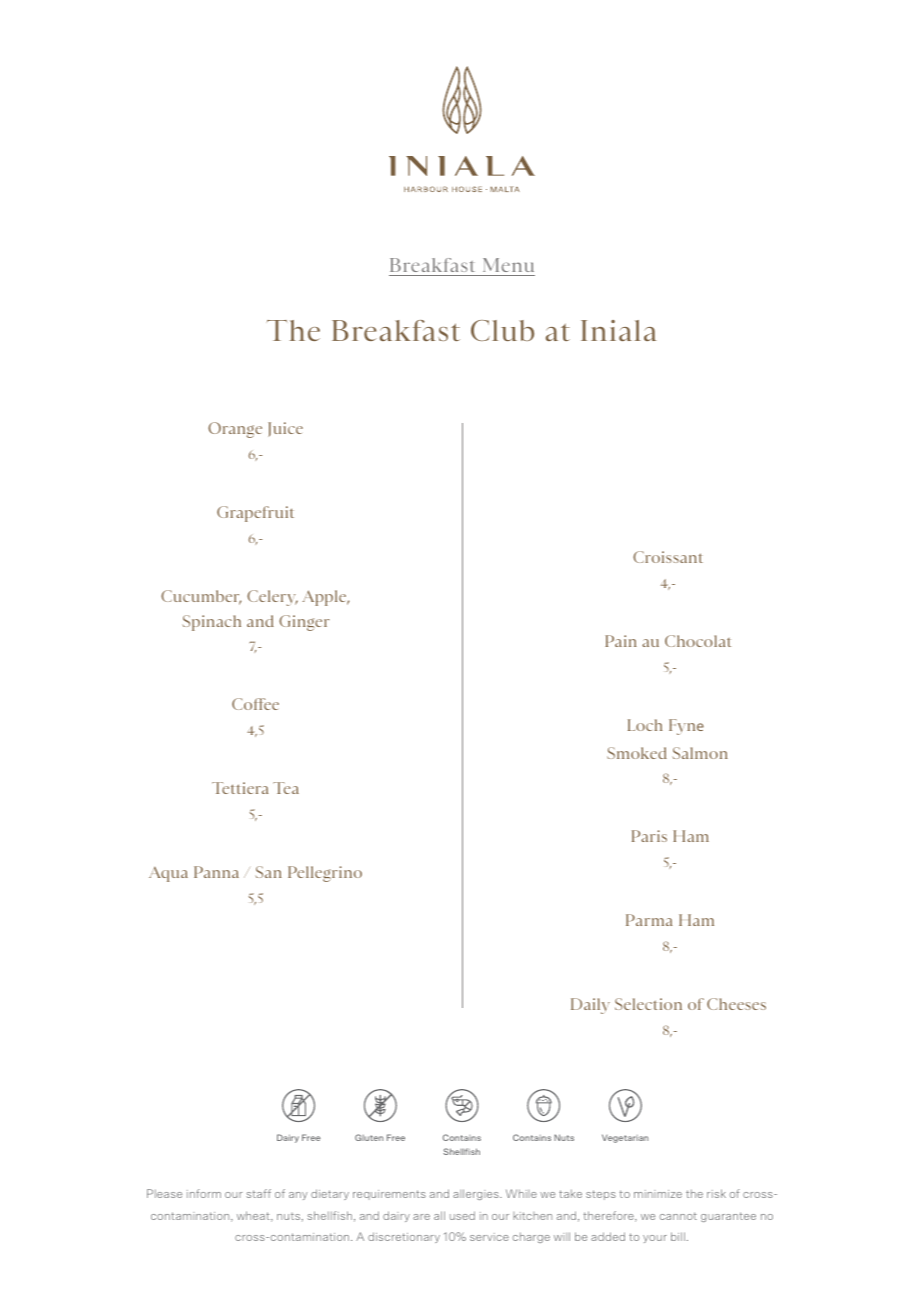 This document has height=1308, width=924. What do you see at coordinates (668, 557) in the document?
I see `Croissant` at bounding box center [668, 557].
